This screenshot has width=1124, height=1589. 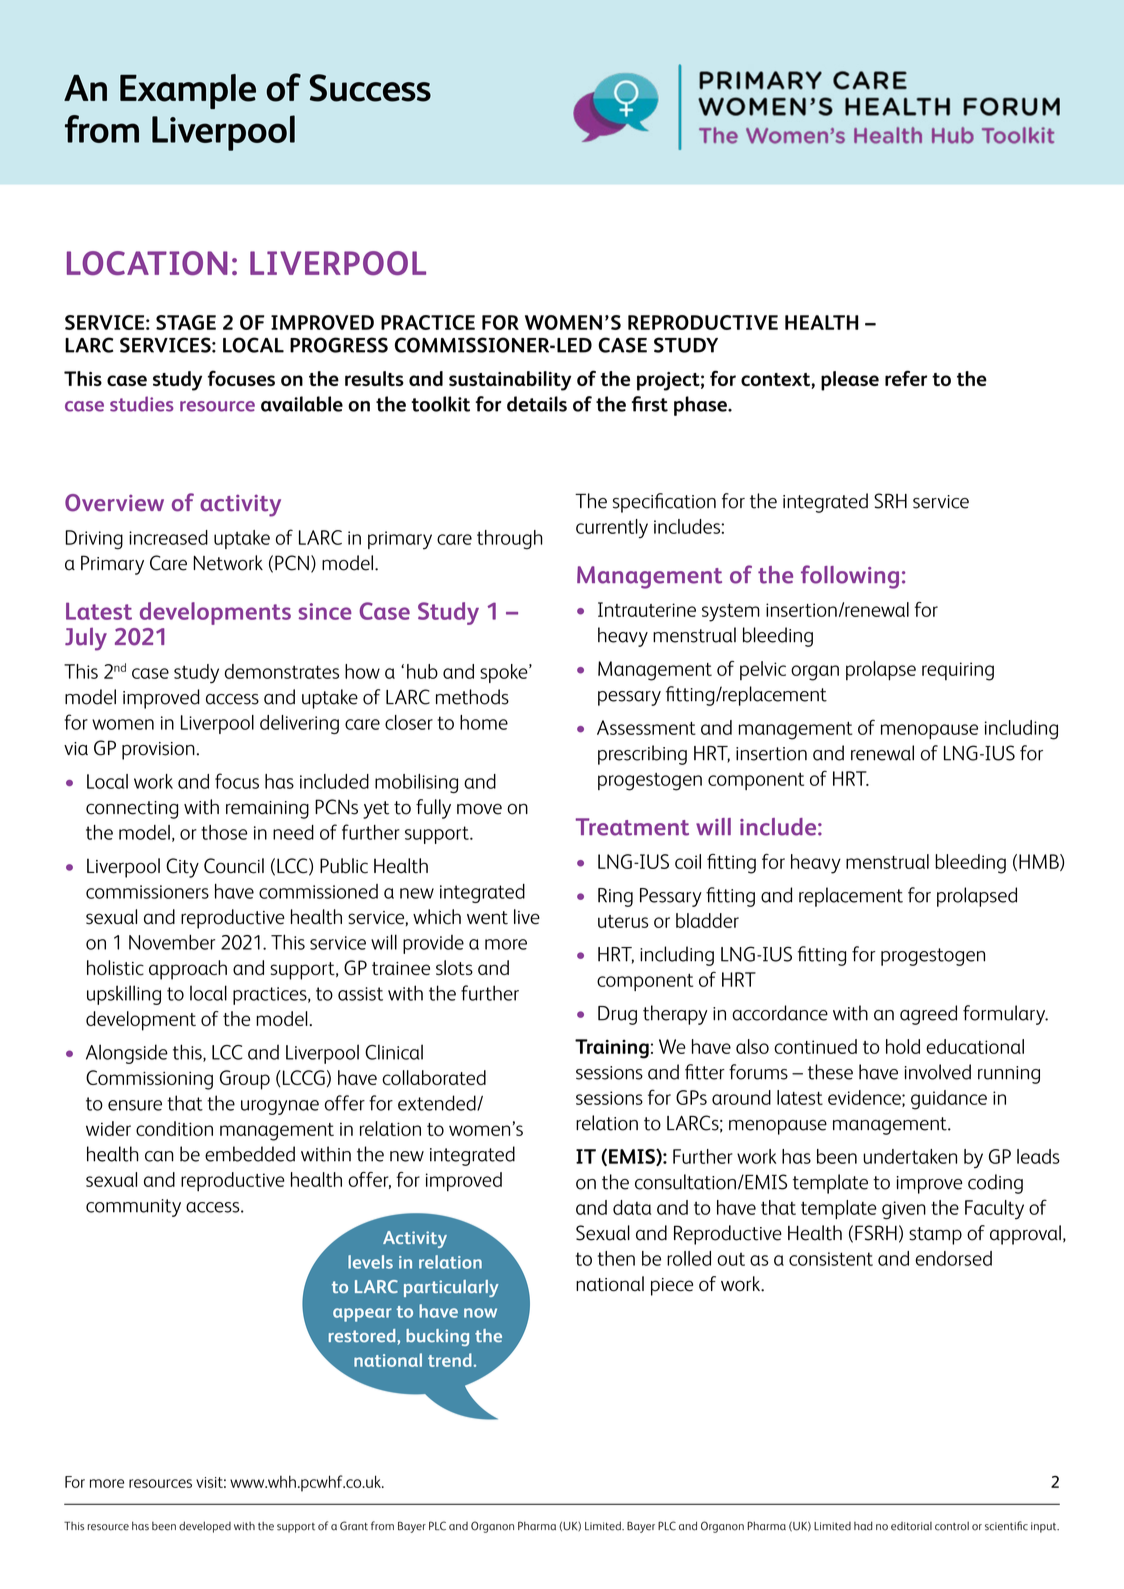 I want to click on agreed, so click(x=928, y=1015).
